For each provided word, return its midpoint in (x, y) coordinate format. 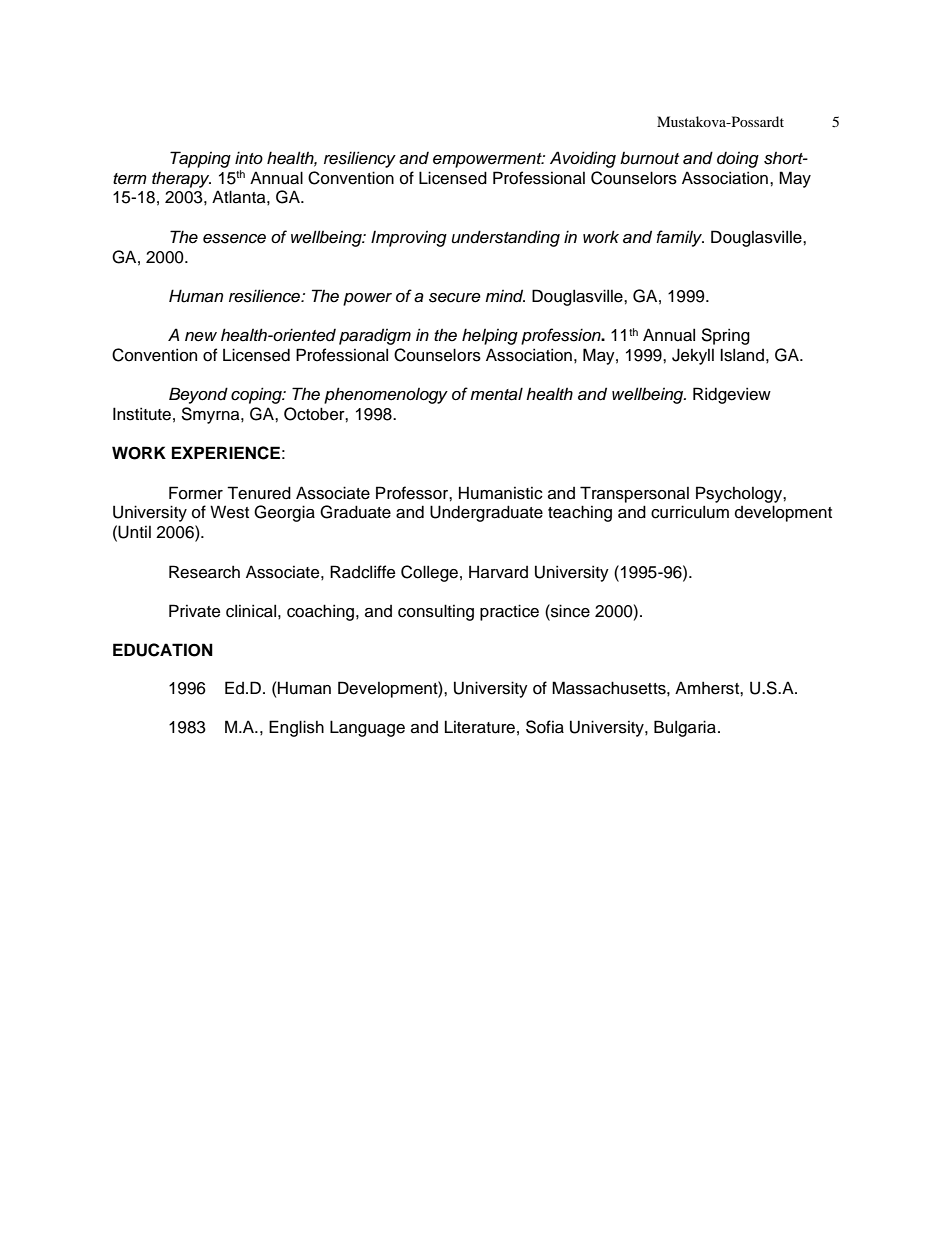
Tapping (200, 159)
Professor (413, 493)
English (296, 728)
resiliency (360, 159)
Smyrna (211, 415)
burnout (649, 158)
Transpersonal (634, 494)
